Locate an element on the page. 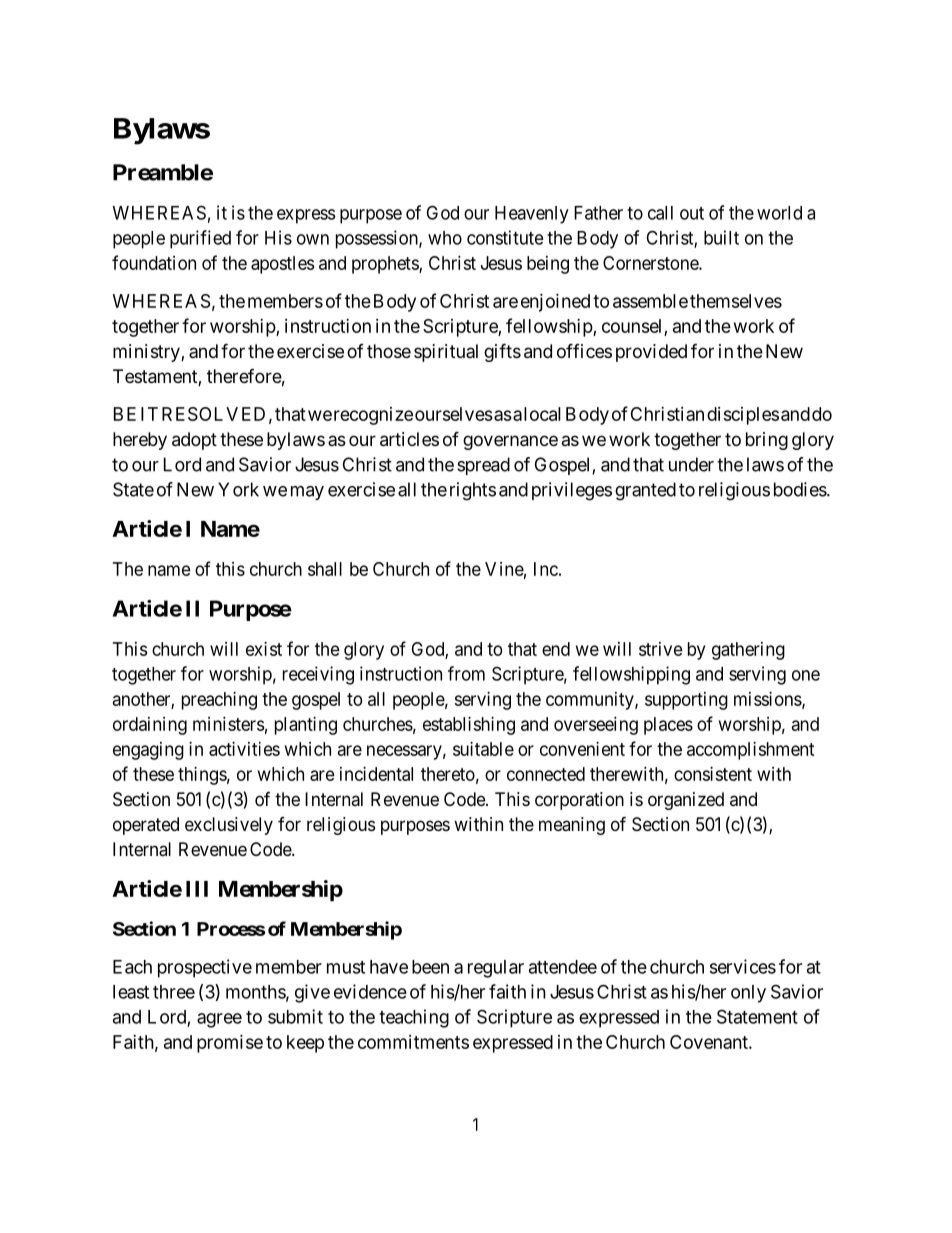 The width and height of the page is (952, 1233). Covenant is located at coordinates (710, 1042).
